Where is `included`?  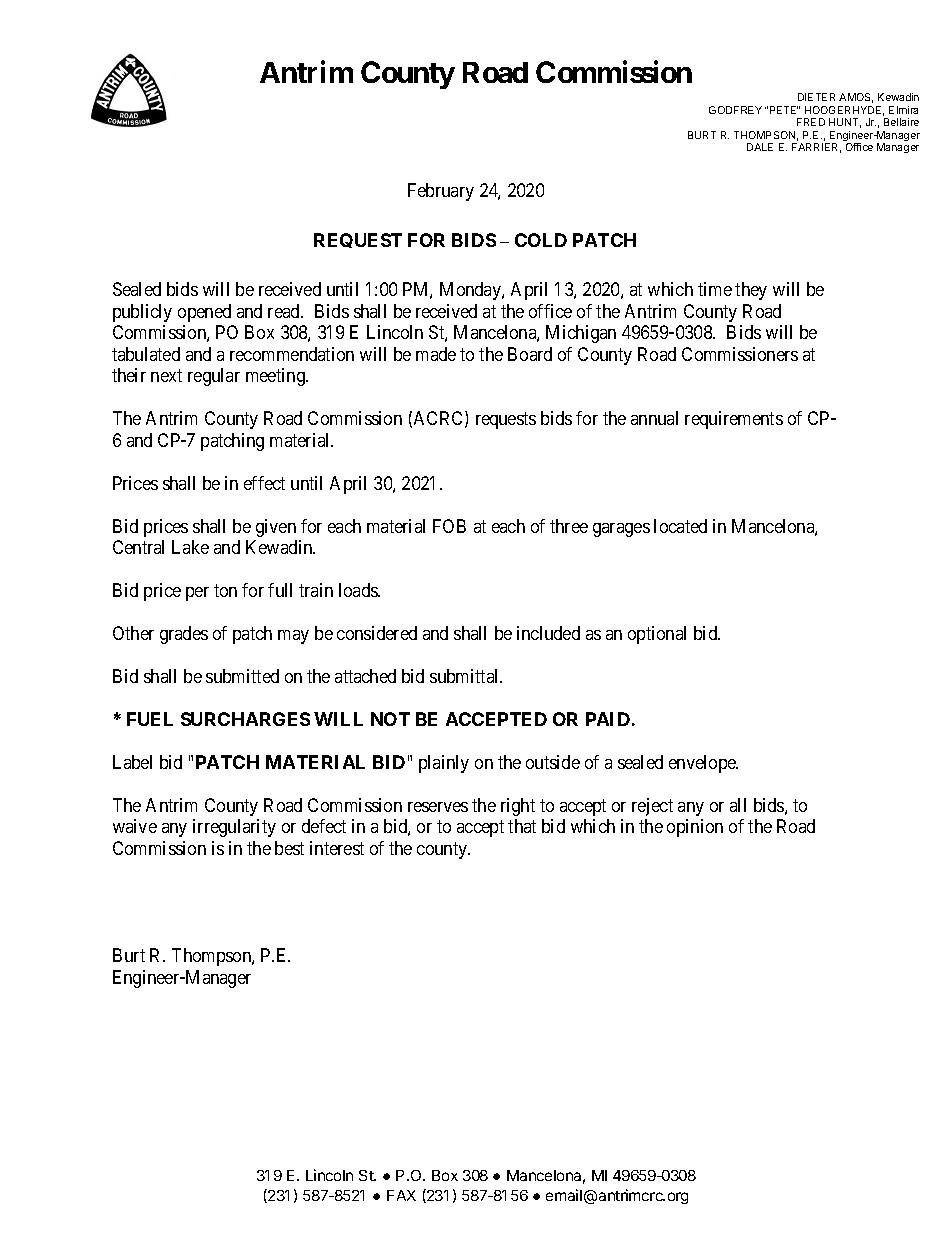 included is located at coordinates (548, 633).
